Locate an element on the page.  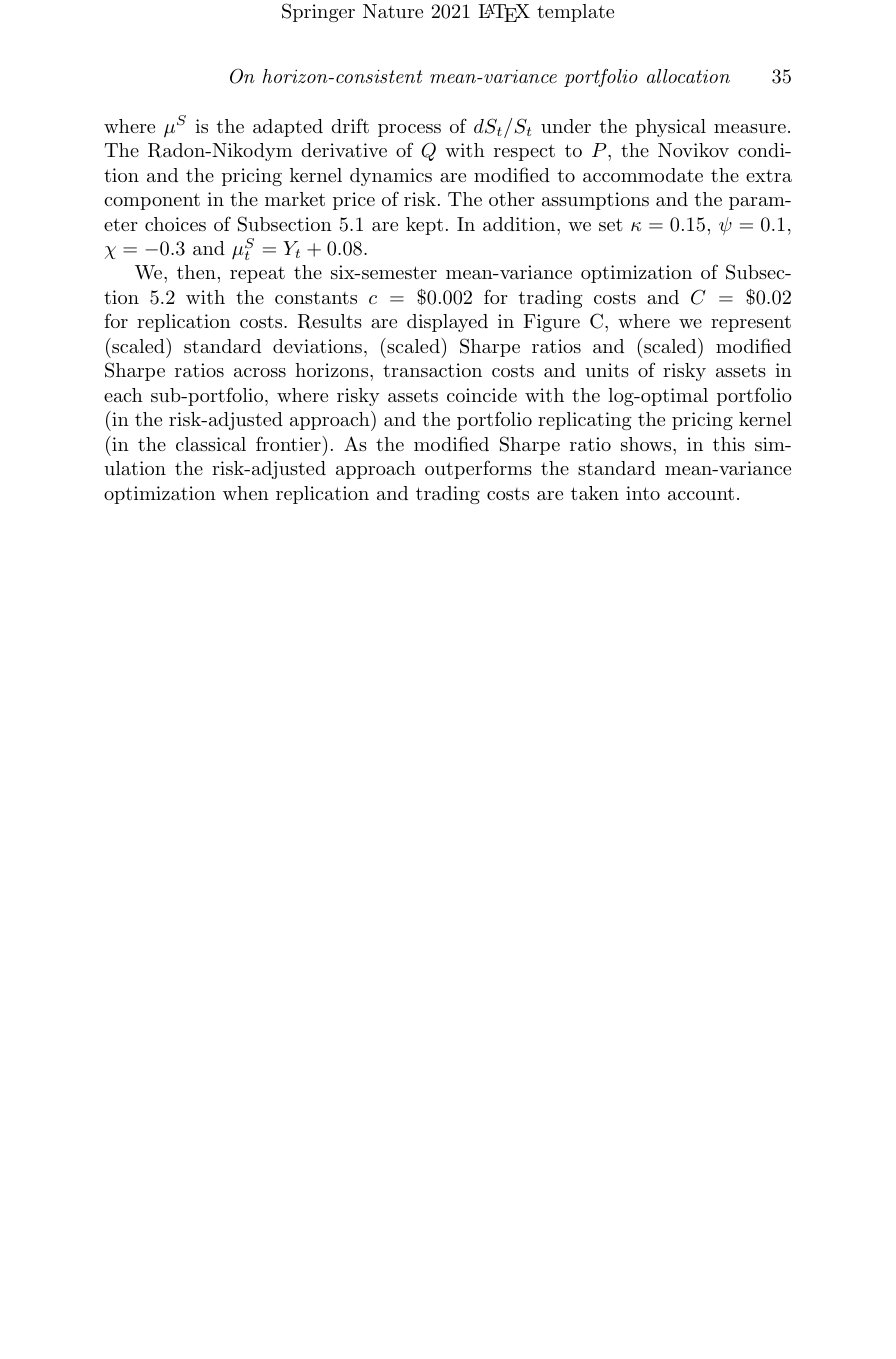
outperforms is located at coordinates (478, 469).
